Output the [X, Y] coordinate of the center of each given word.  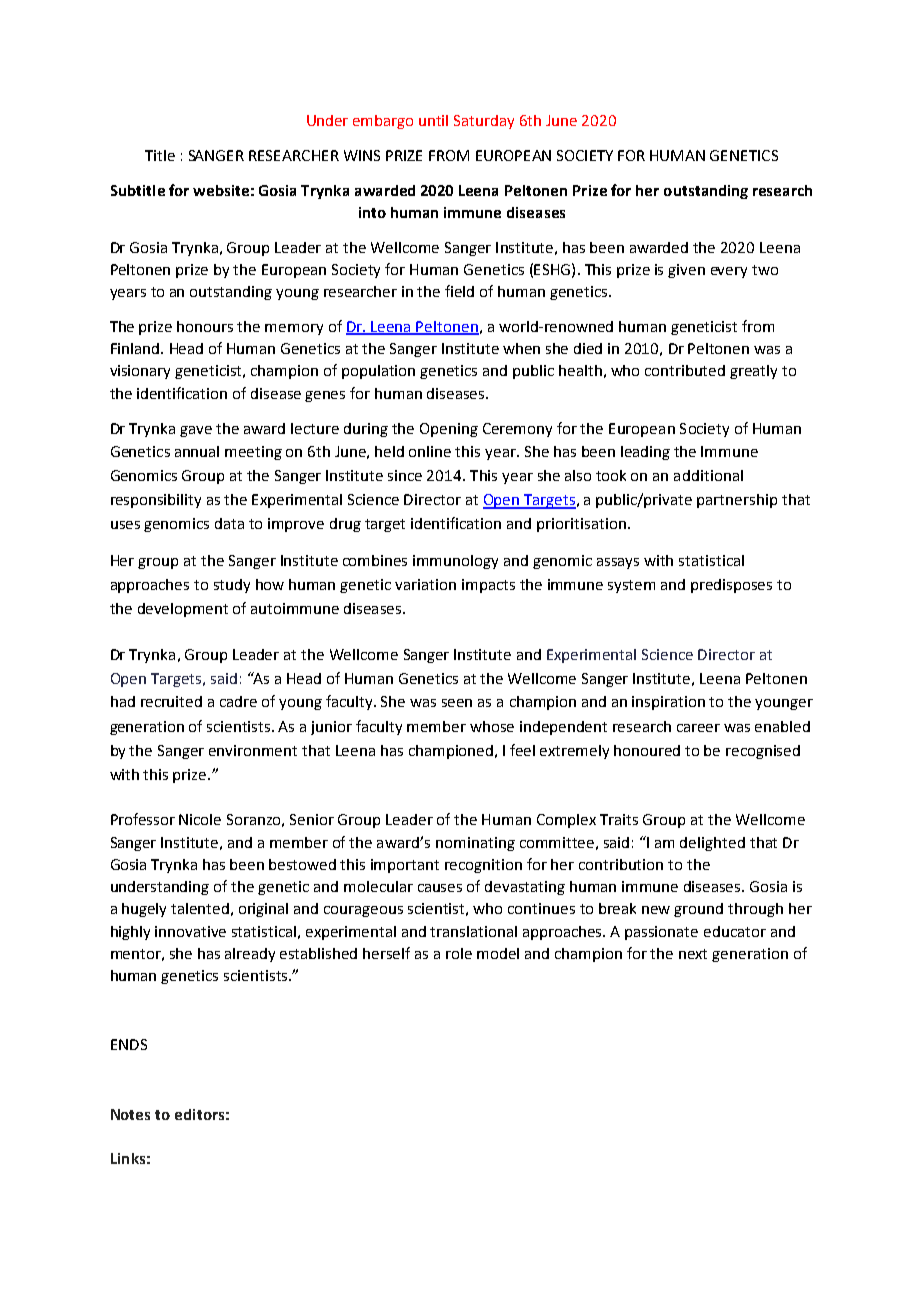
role [459, 953]
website [221, 190]
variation [425, 584]
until [433, 120]
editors [199, 1114]
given [686, 271]
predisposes [731, 586]
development [183, 610]
